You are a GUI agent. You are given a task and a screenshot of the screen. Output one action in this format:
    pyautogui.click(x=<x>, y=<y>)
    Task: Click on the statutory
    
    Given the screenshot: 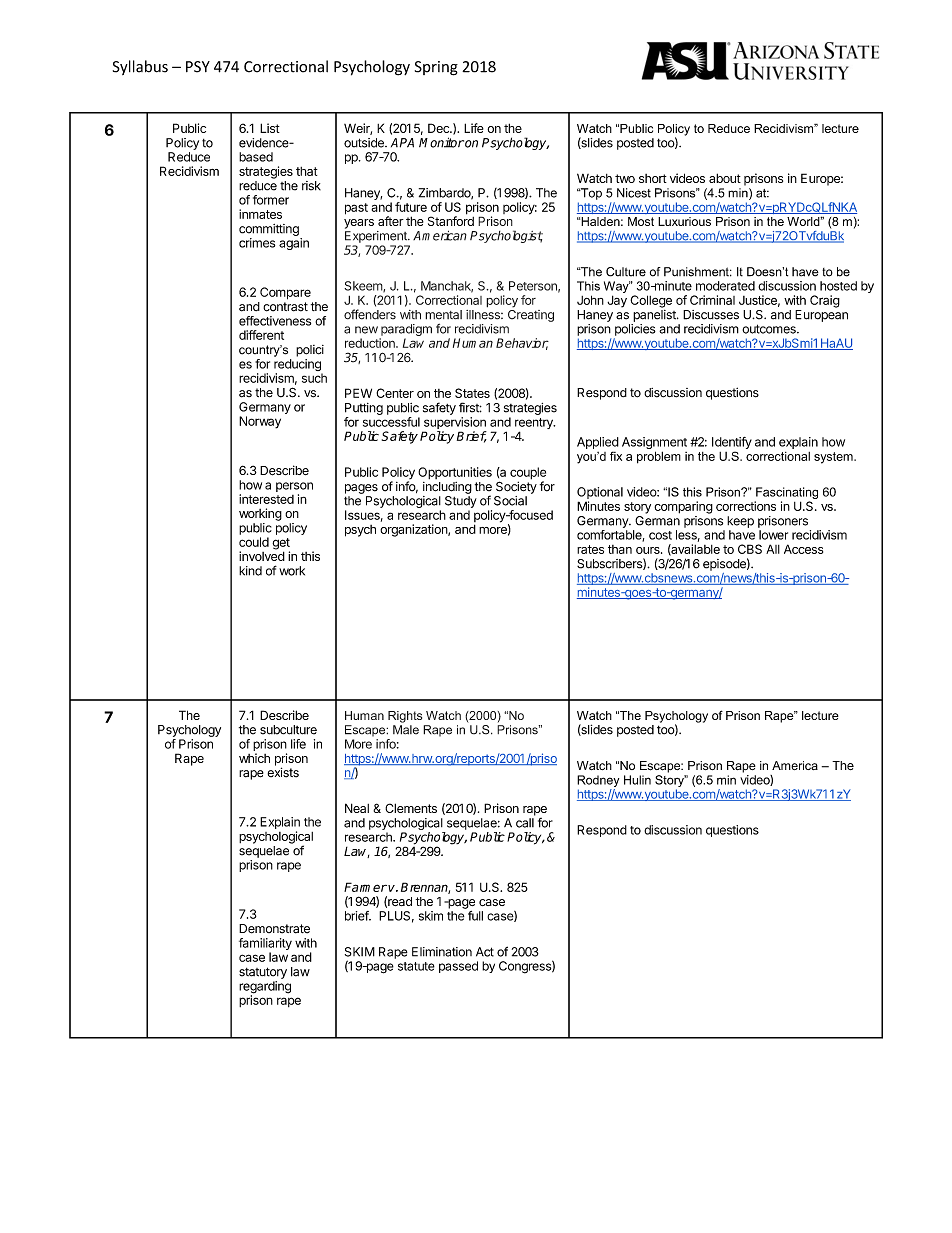 What is the action you would take?
    pyautogui.click(x=263, y=973)
